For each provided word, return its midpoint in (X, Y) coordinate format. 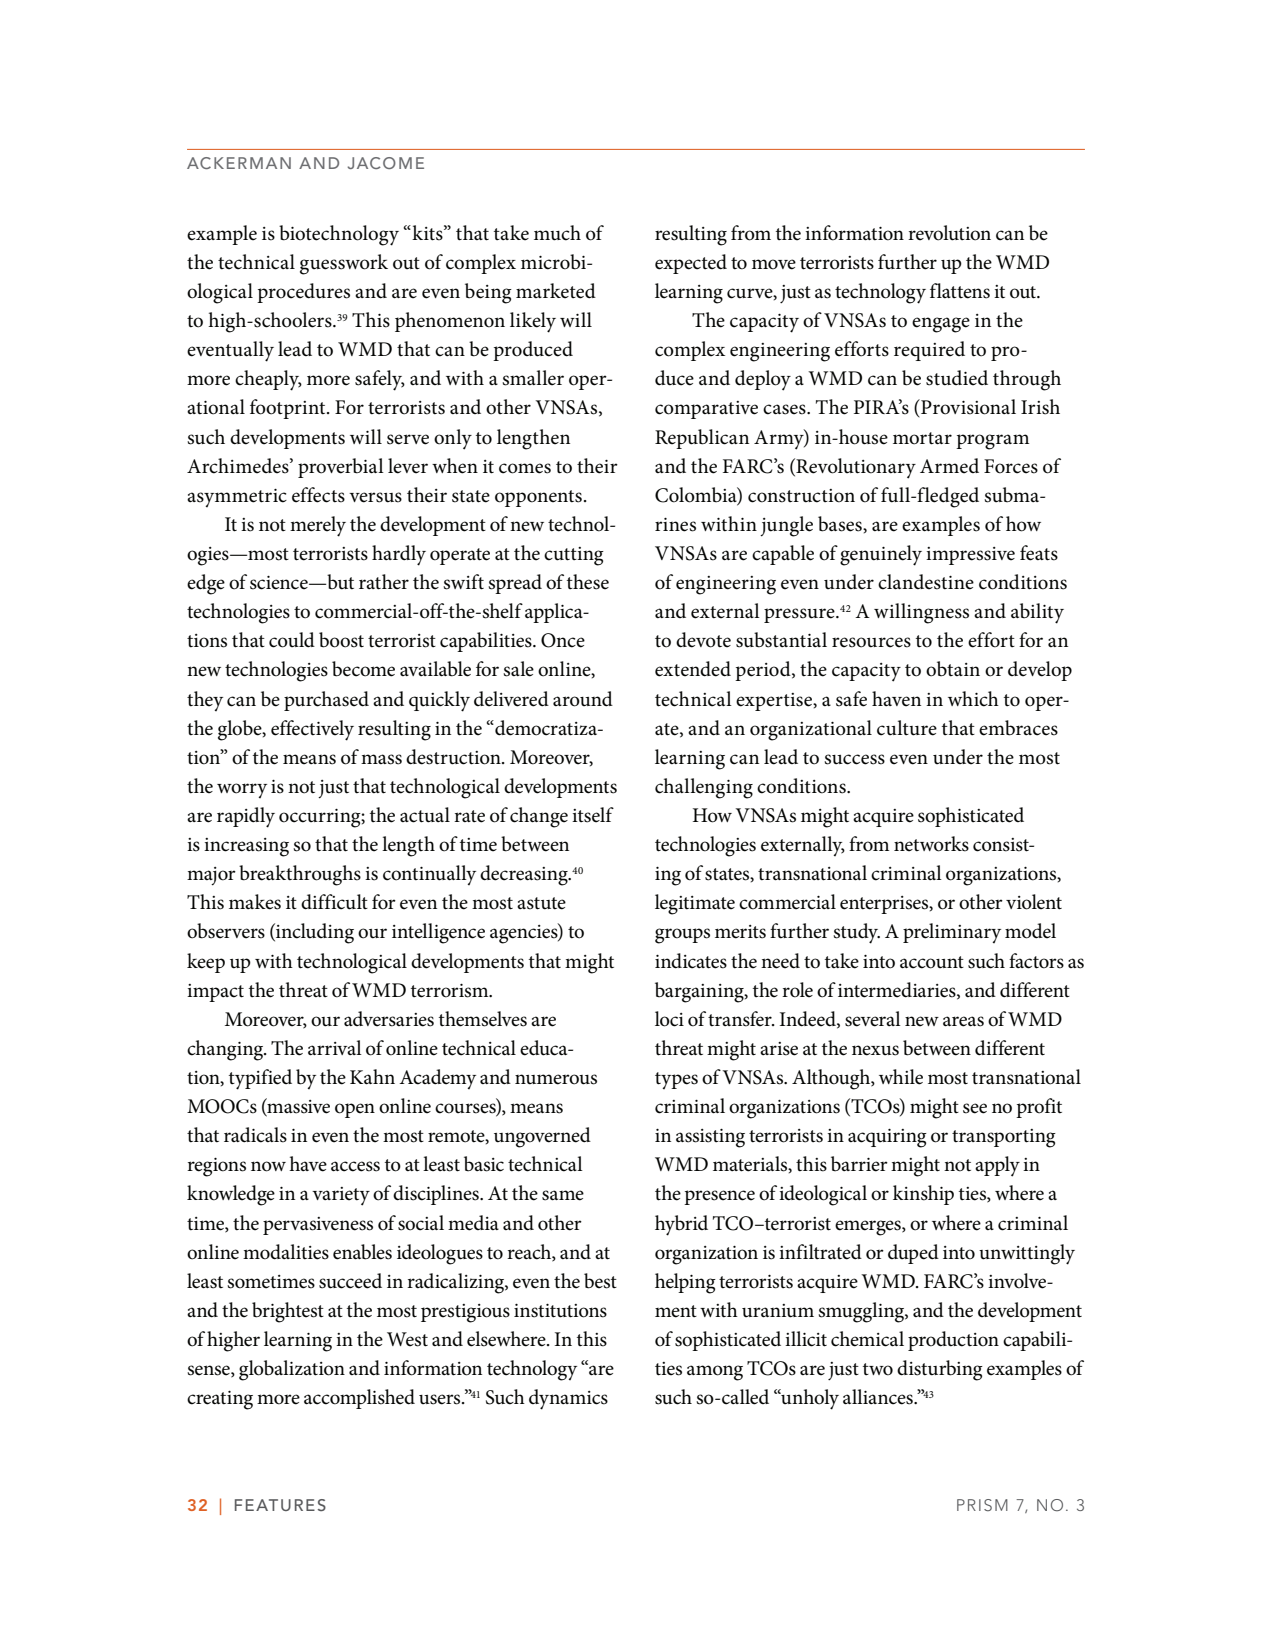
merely (318, 526)
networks (931, 844)
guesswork (344, 264)
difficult (334, 902)
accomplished (359, 1399)
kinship (923, 1195)
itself (593, 815)
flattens (960, 291)
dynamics (568, 1399)
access (355, 1166)
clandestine (926, 582)
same (563, 1195)
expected (691, 264)
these (588, 582)
